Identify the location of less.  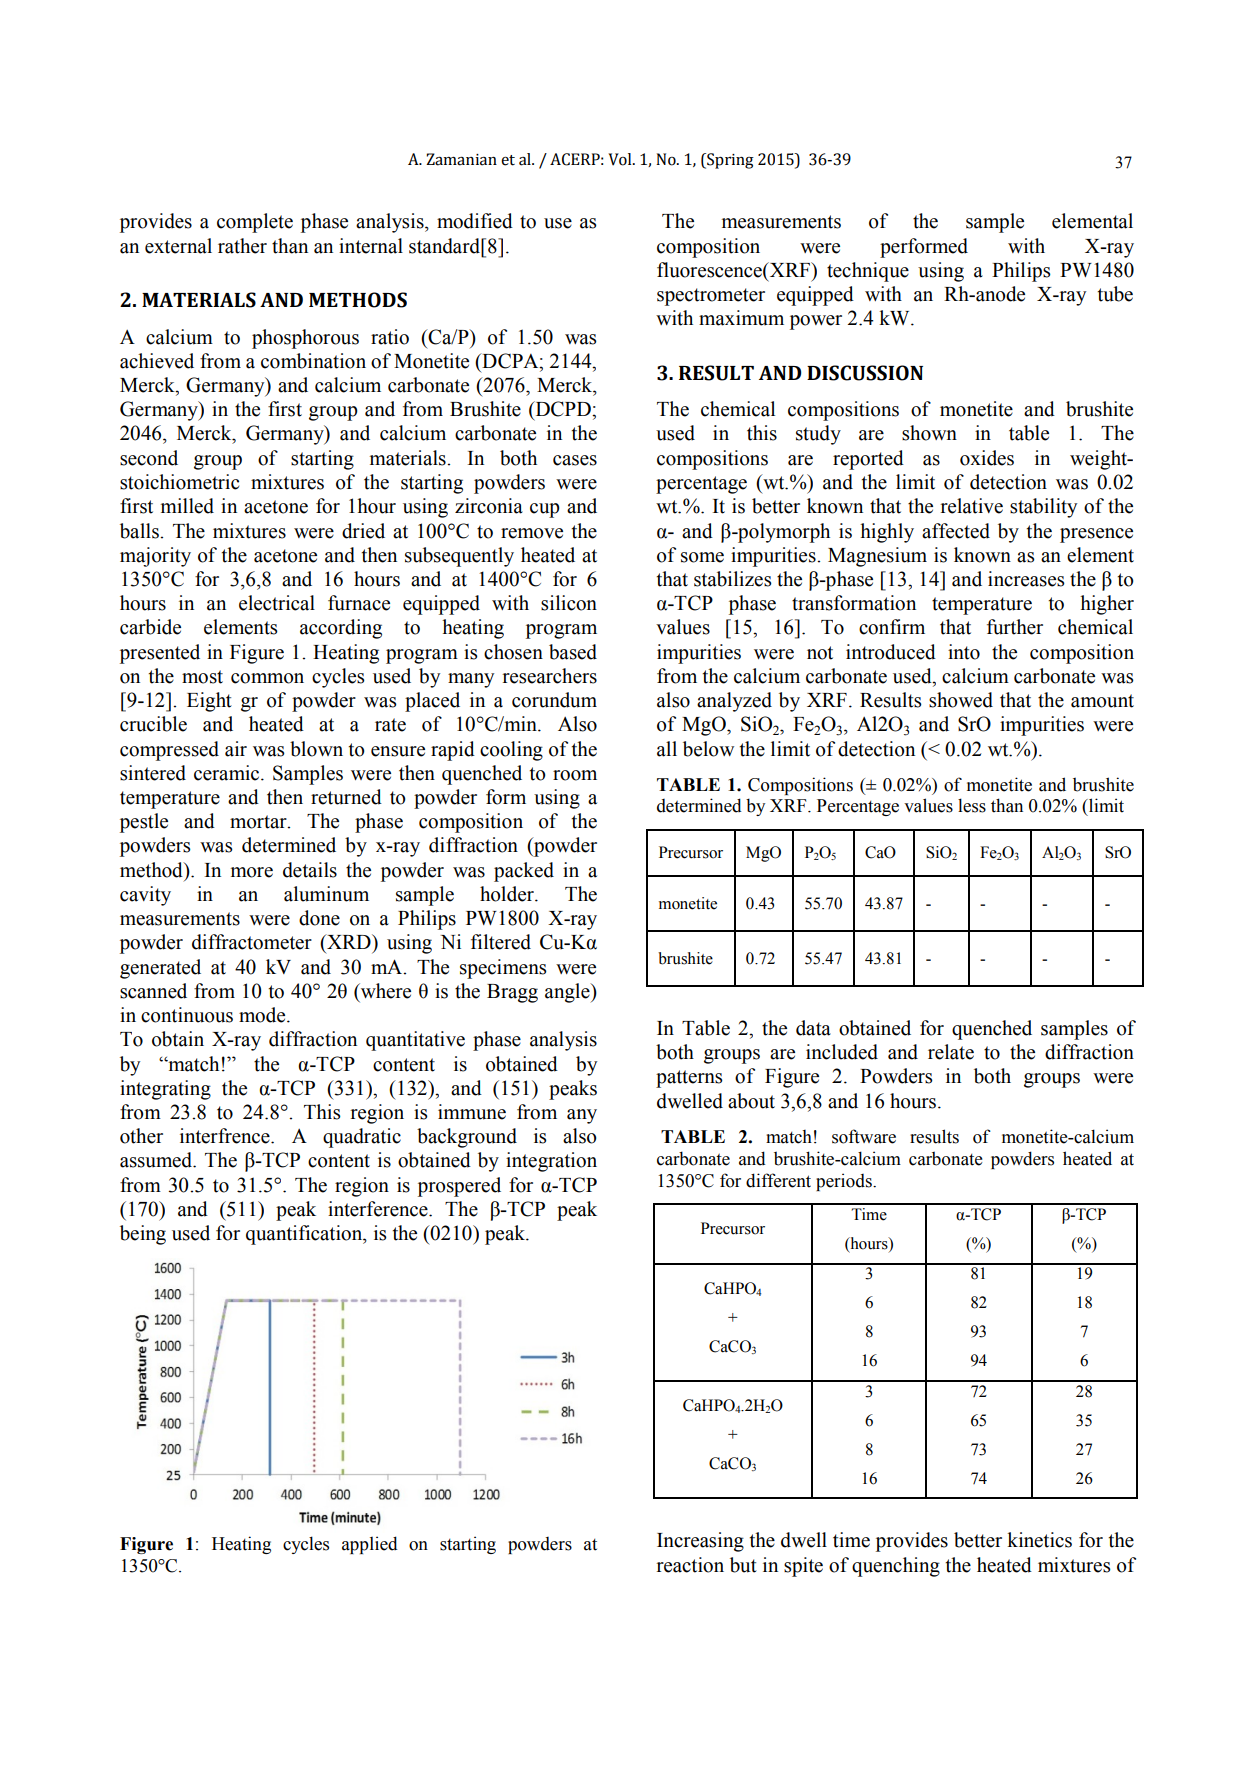
(972, 805).
